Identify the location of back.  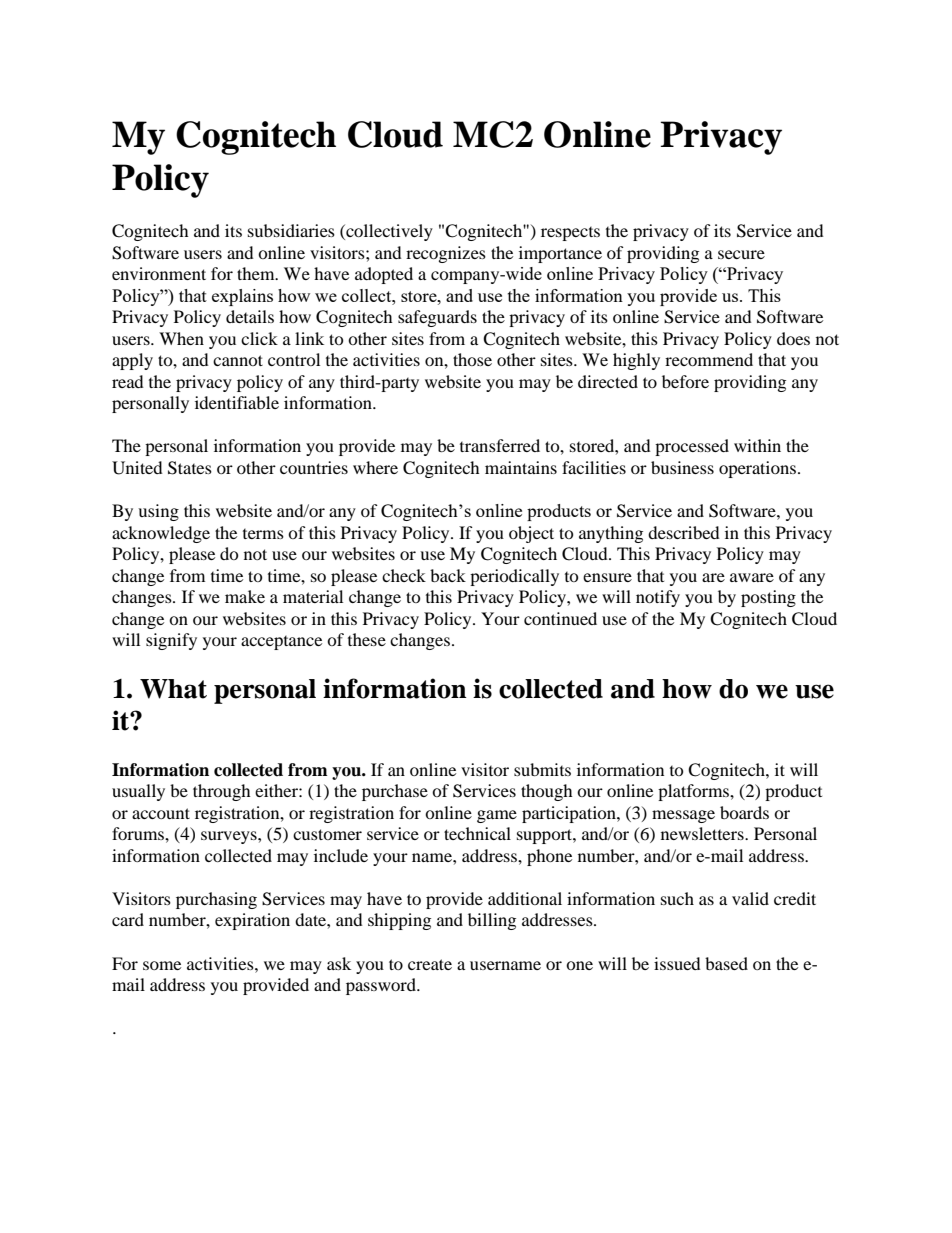
(448, 575).
